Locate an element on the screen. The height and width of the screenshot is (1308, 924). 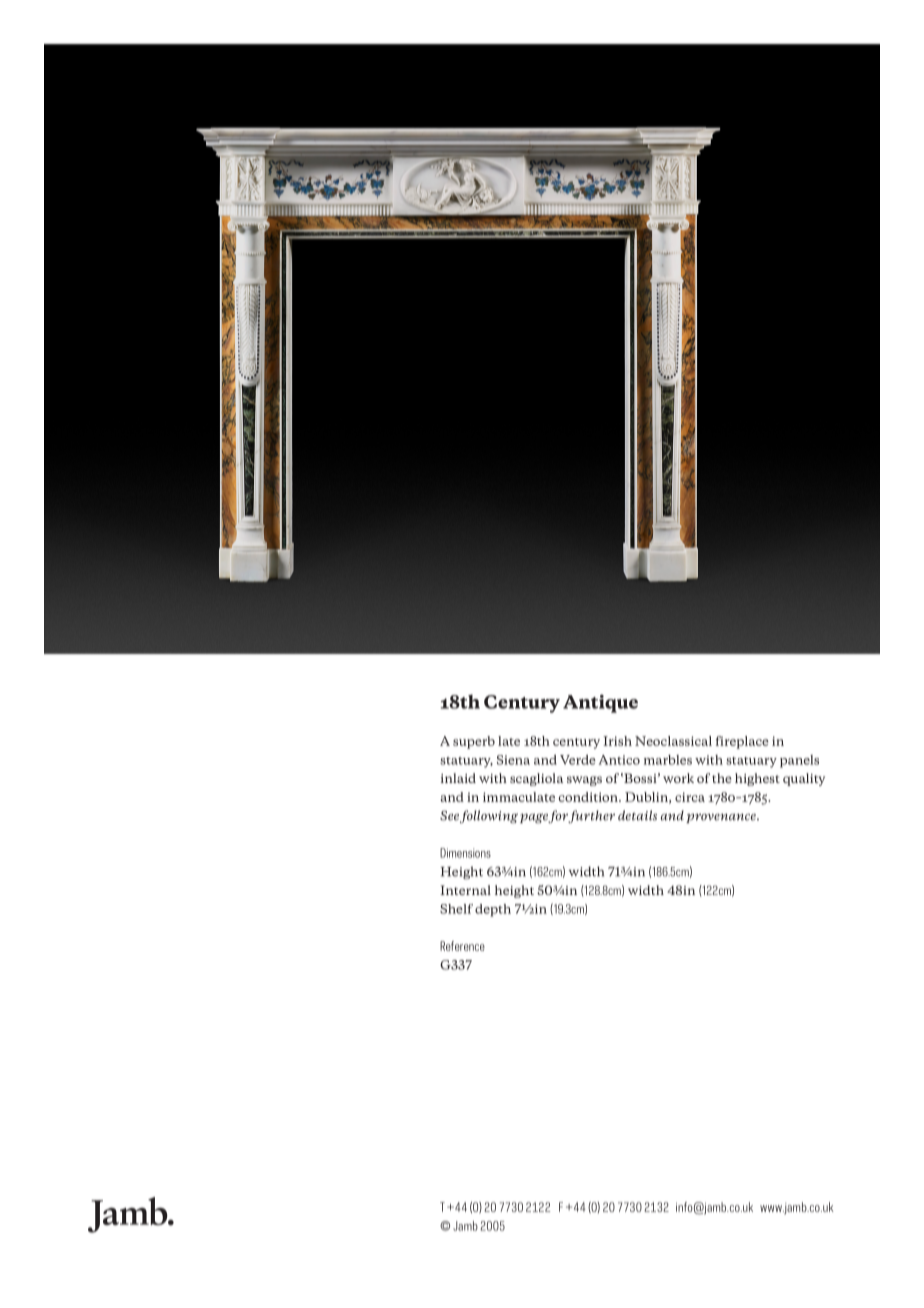
Reference is located at coordinates (462, 946).
